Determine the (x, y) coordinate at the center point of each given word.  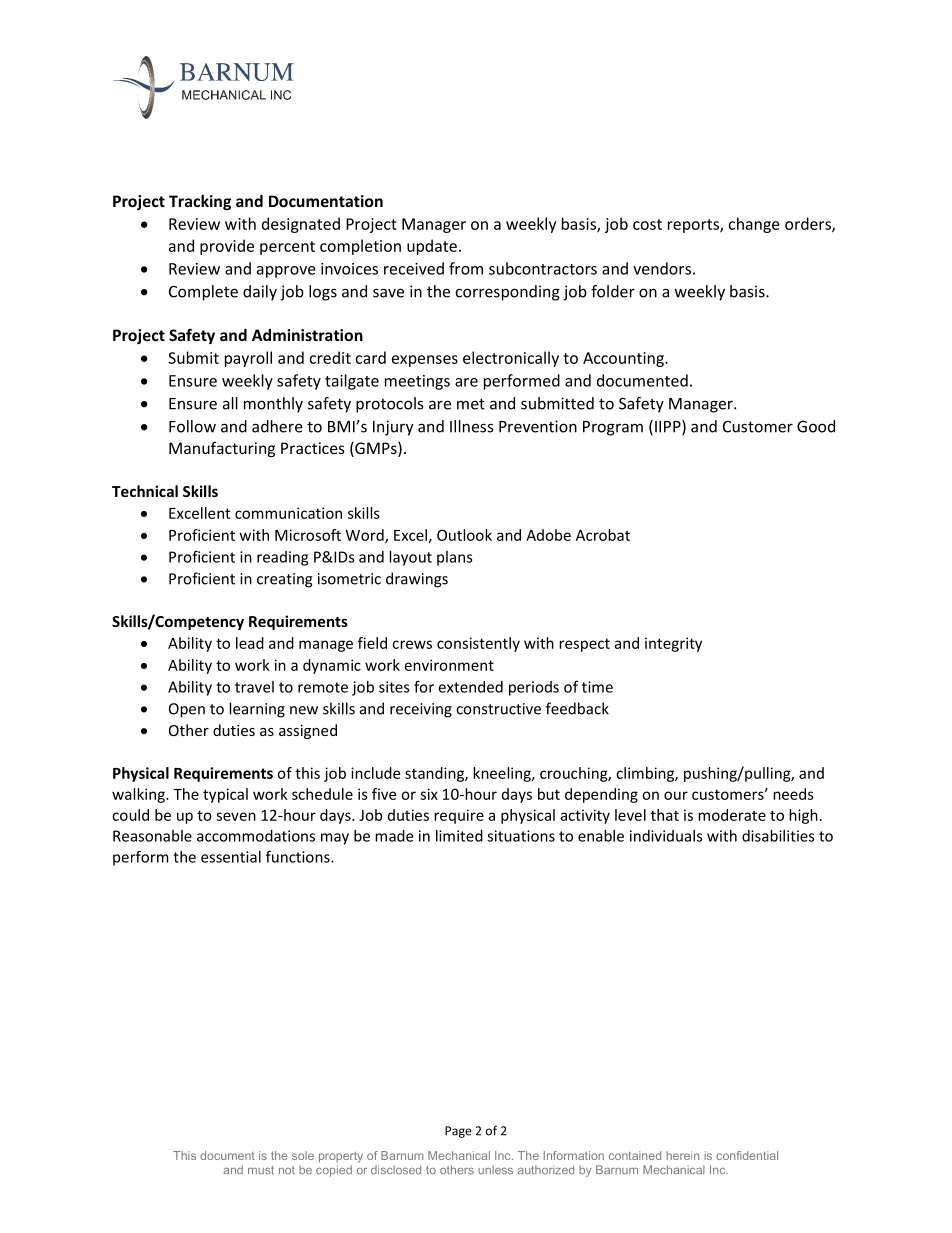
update (432, 247)
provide (227, 247)
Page (458, 1132)
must (261, 1170)
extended (470, 687)
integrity (673, 644)
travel (254, 687)
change (754, 225)
